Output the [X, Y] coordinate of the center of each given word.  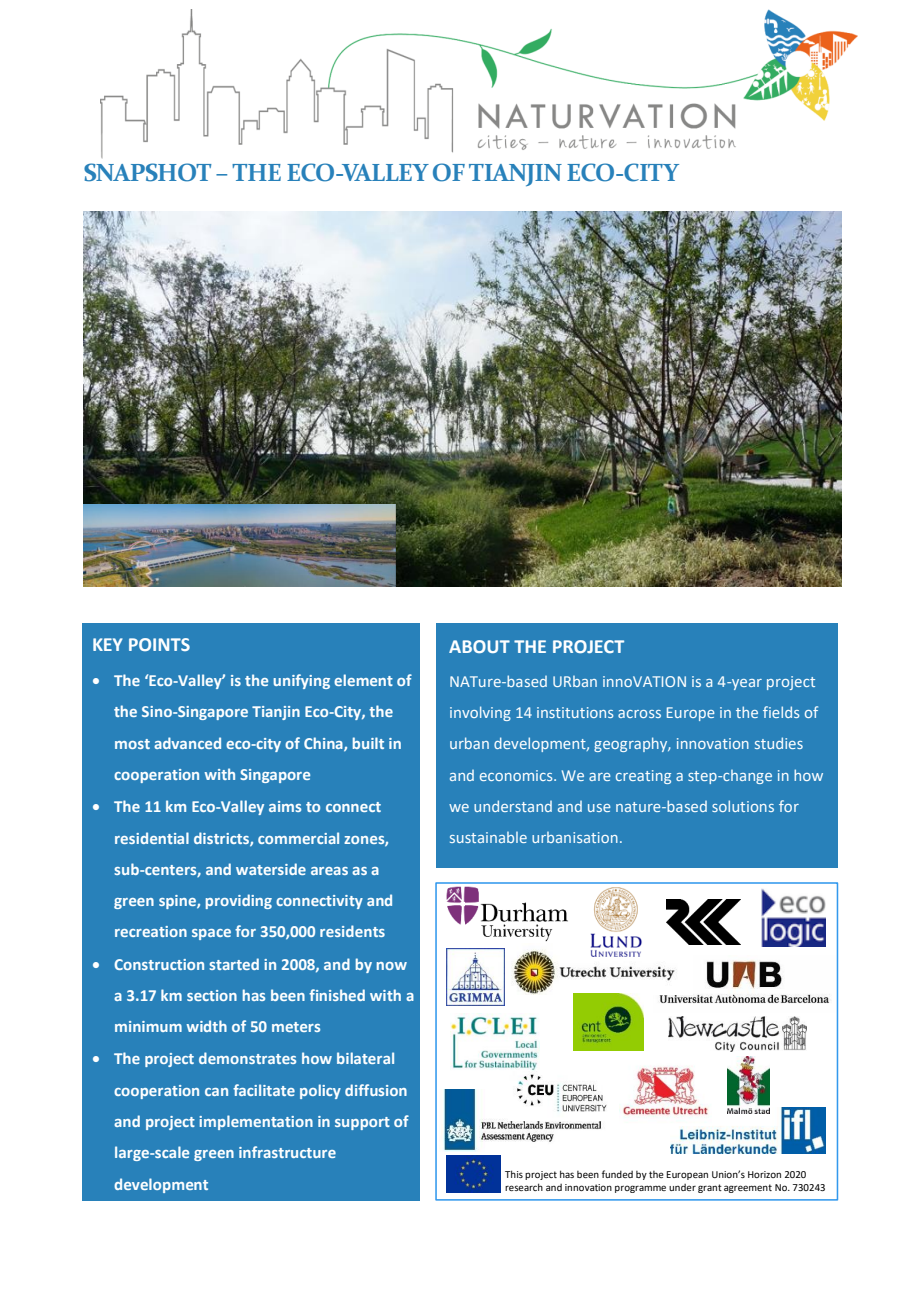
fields [781, 712]
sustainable [488, 837]
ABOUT [479, 646]
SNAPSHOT [148, 172]
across [639, 714]
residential [152, 838]
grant [710, 1188]
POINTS [159, 644]
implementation [256, 1122]
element [363, 680]
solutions [743, 806]
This [514, 1174]
